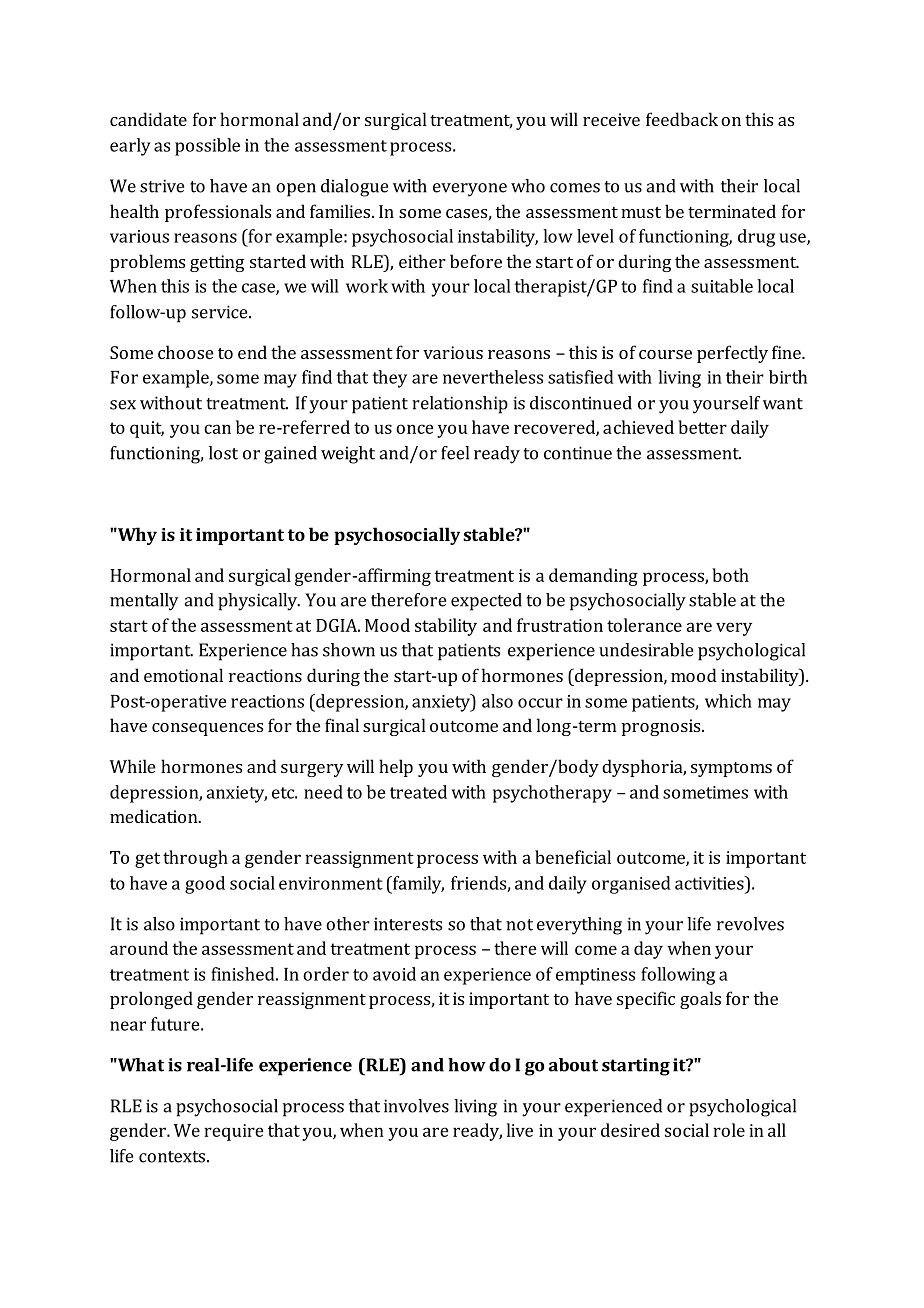 The width and height of the screenshot is (924, 1308). Describe the element at coordinates (528, 186) in the screenshot. I see `who` at that location.
